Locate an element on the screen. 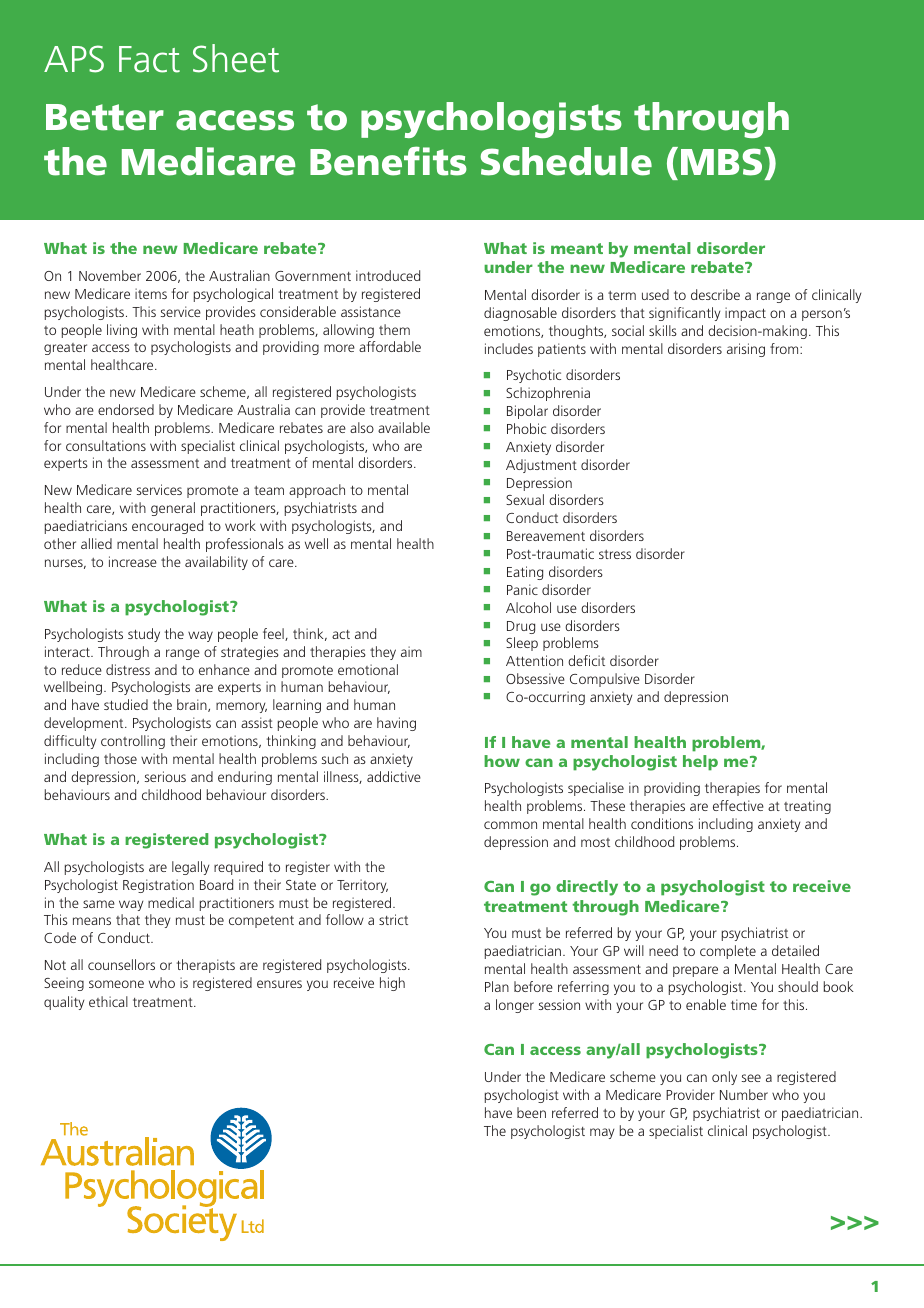 The image size is (924, 1308). Panic is located at coordinates (522, 589).
